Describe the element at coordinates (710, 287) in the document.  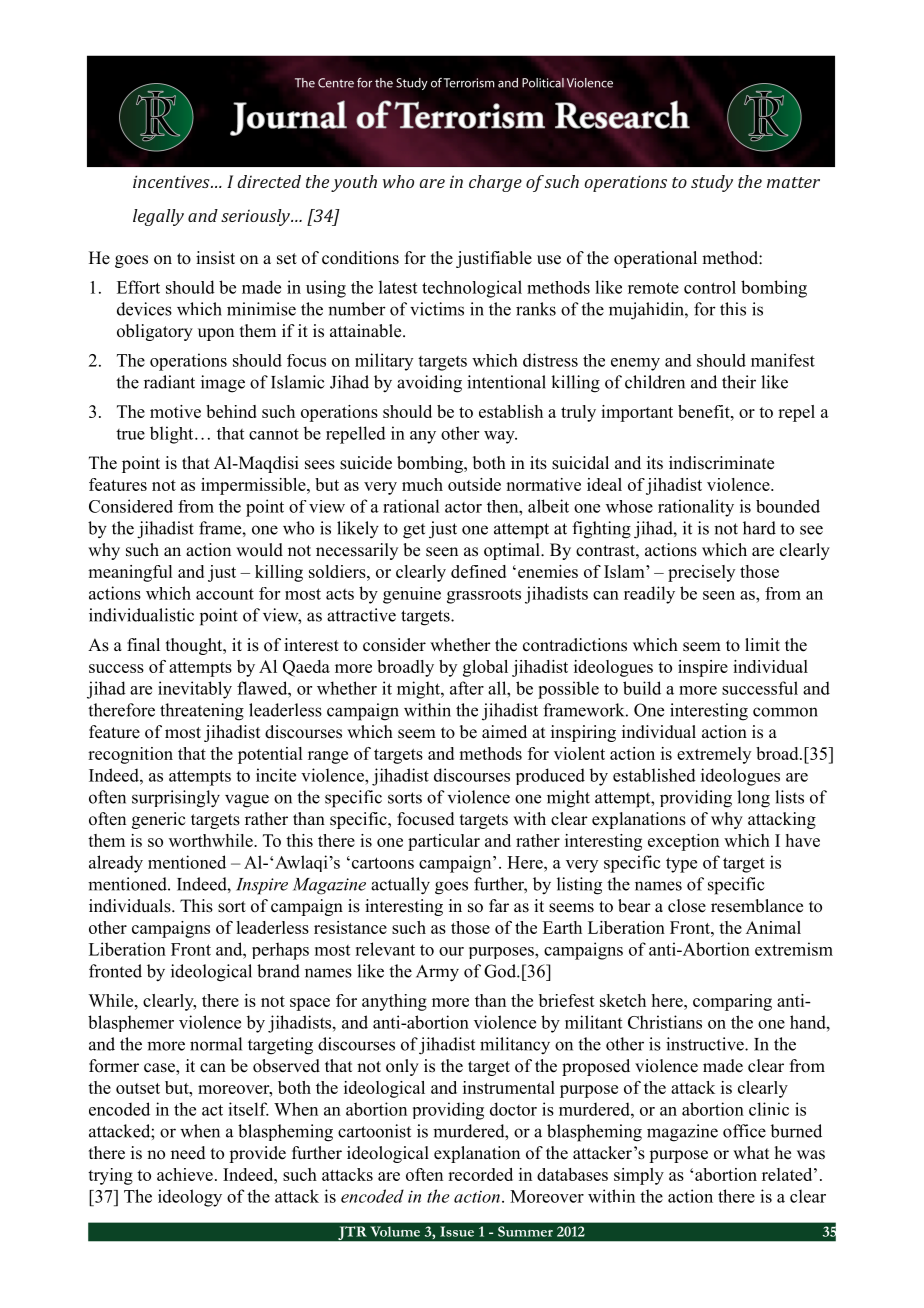
I see `control` at that location.
